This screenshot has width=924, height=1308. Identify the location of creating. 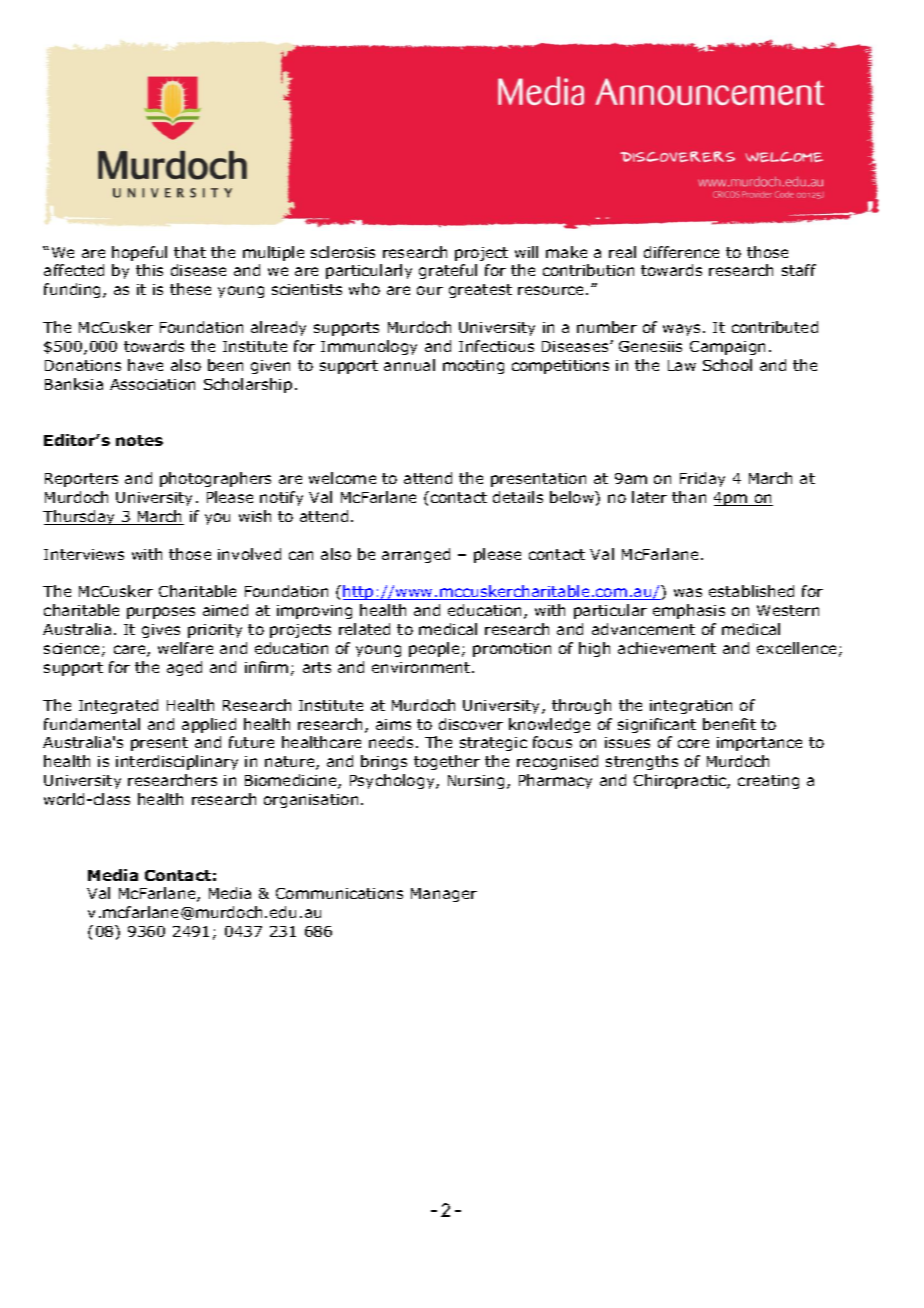
(768, 782).
